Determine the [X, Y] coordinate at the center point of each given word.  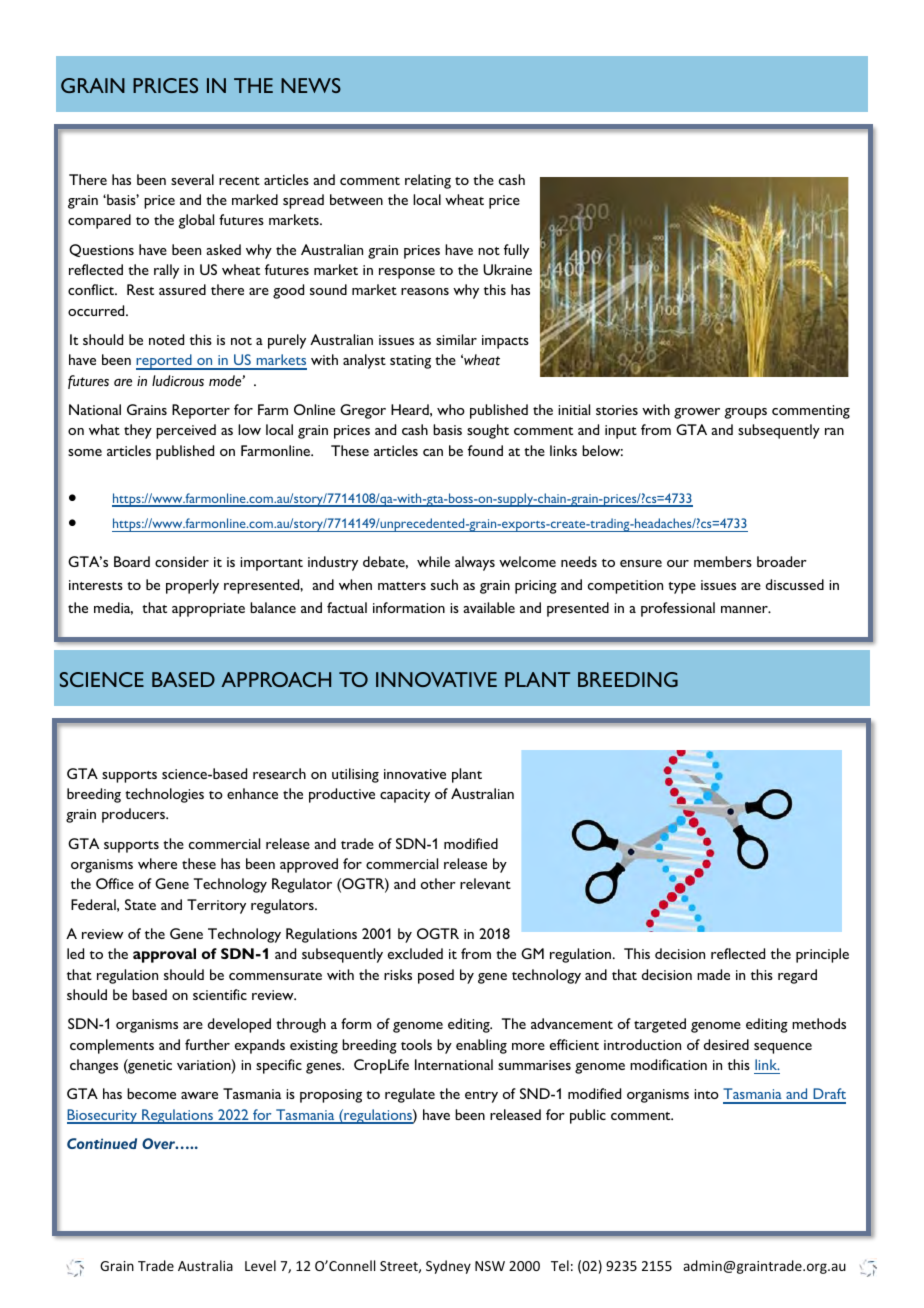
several [192, 179]
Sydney [448, 1267]
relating [428, 181]
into [706, 1094]
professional [678, 609]
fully [516, 251]
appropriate [208, 610]
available [489, 607]
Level [260, 1265]
